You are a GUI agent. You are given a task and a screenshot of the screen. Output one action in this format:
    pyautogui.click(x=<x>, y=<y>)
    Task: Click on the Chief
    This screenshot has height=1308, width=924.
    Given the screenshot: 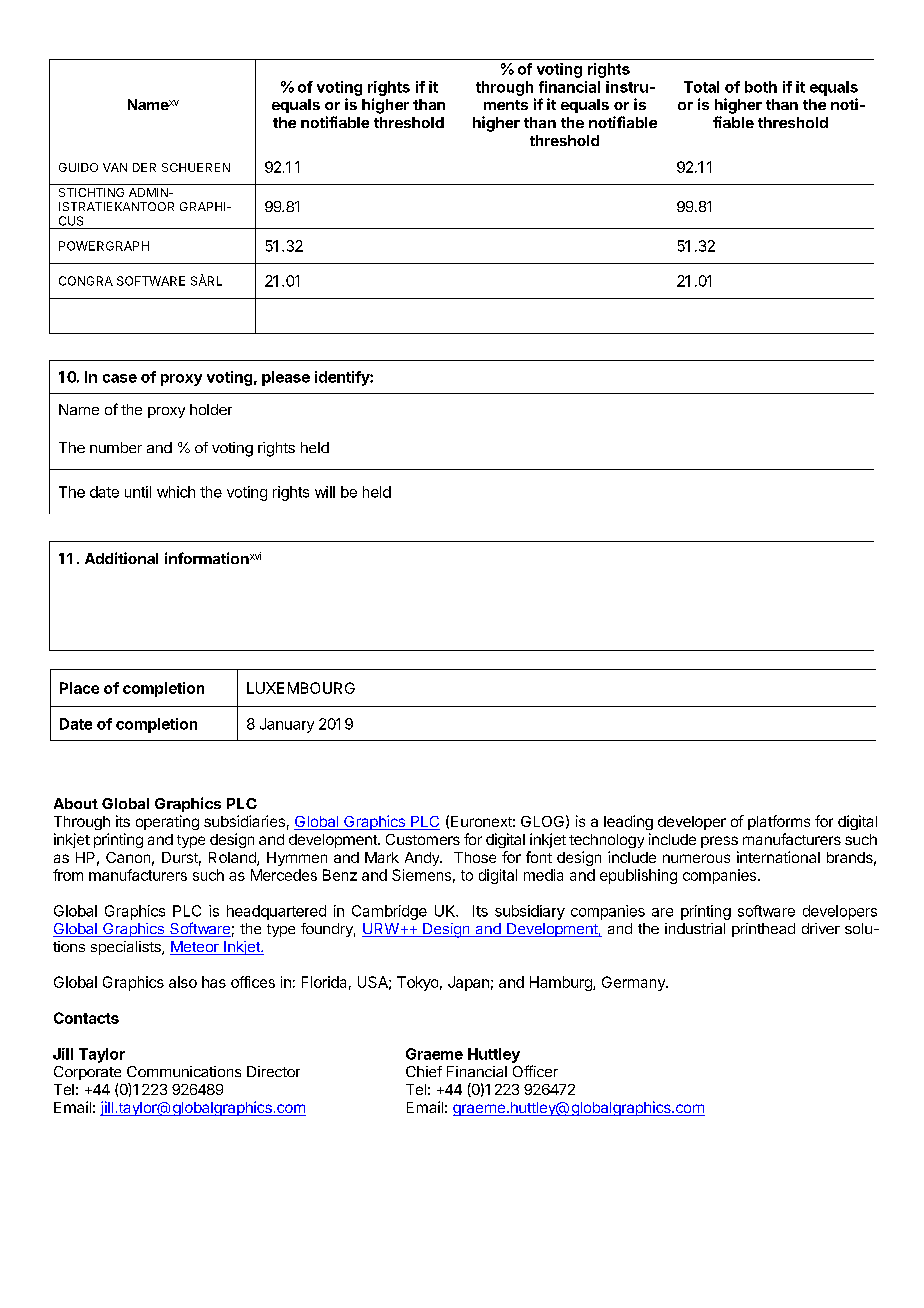 What is the action you would take?
    pyautogui.click(x=424, y=1071)
